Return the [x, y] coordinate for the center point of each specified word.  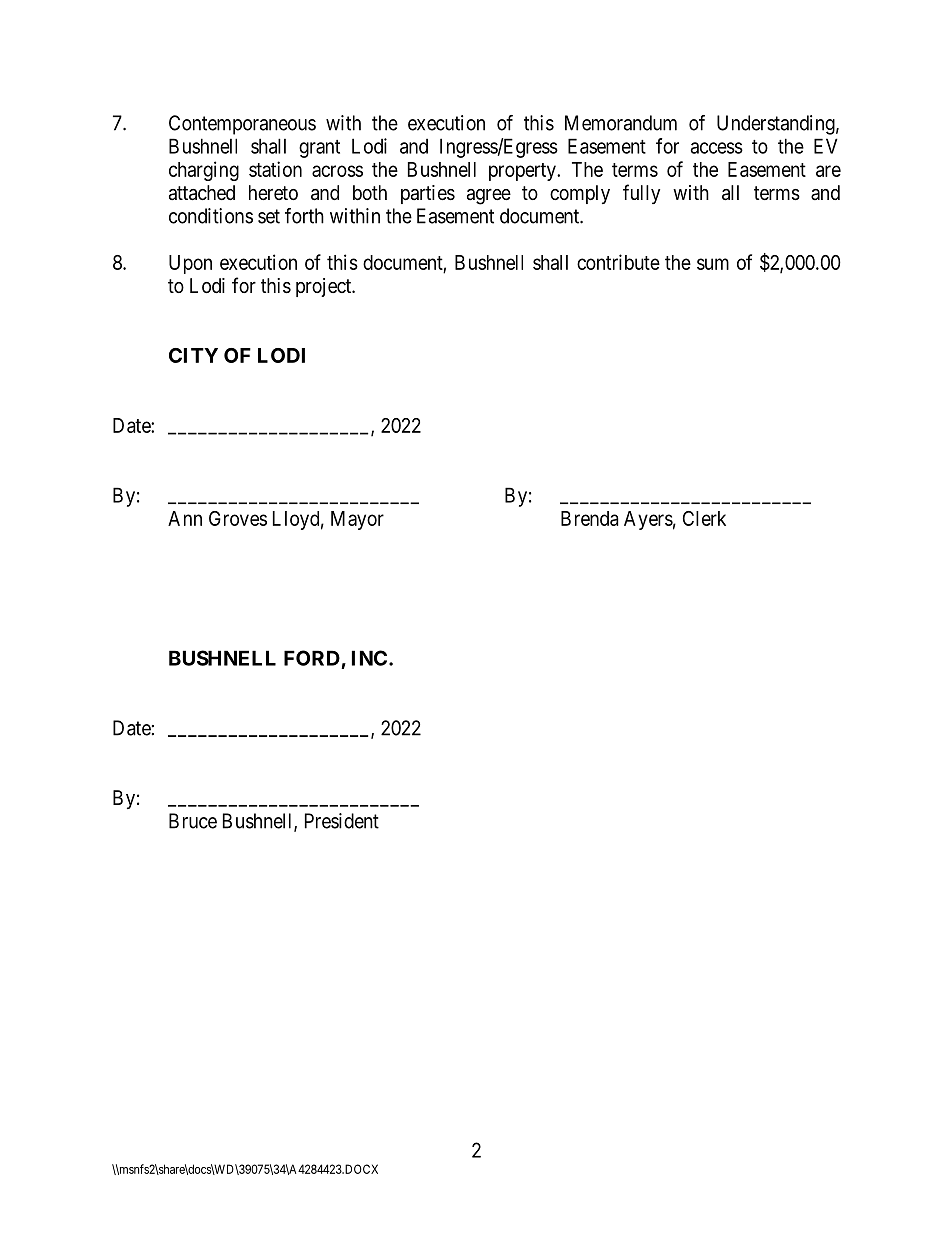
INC [369, 658]
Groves [238, 518]
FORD [312, 658]
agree [489, 197]
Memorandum [621, 123]
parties [428, 194]
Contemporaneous [242, 125]
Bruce [193, 821]
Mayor [357, 520]
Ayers [648, 520]
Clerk [704, 518]
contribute [618, 262]
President [342, 821]
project [325, 287]
